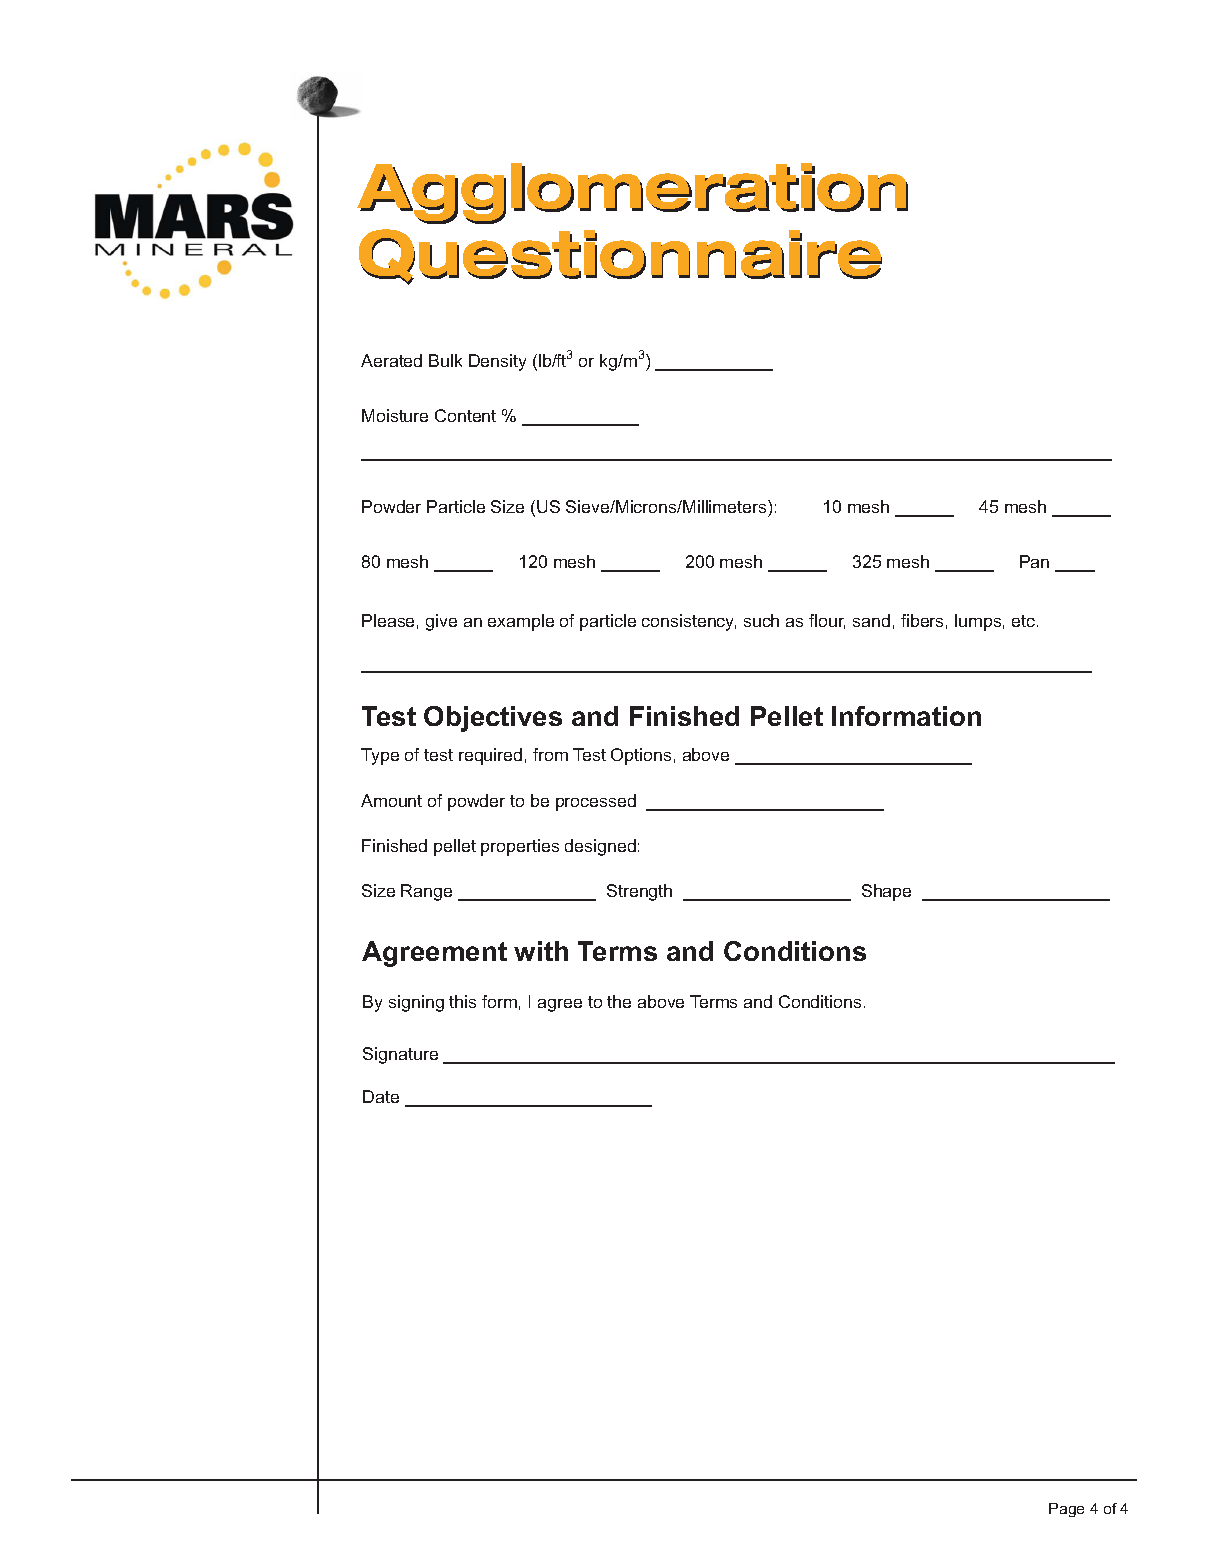 This screenshot has height=1563, width=1208. Describe the element at coordinates (1066, 1510) in the screenshot. I see `Page` at that location.
